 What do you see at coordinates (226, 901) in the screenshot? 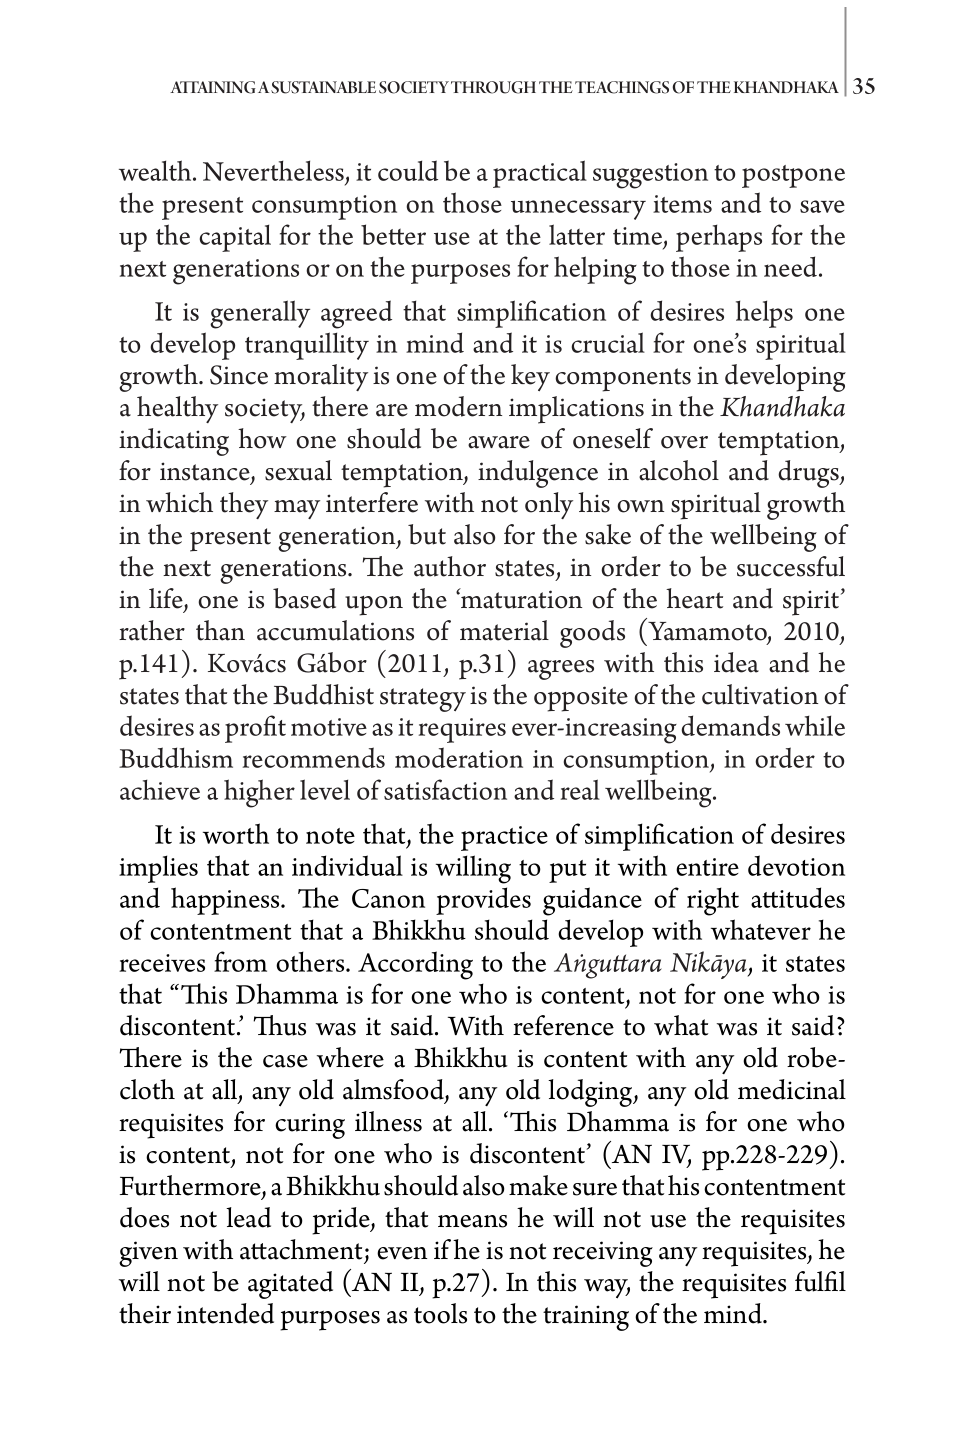
I see `happiness` at bounding box center [226, 901].
